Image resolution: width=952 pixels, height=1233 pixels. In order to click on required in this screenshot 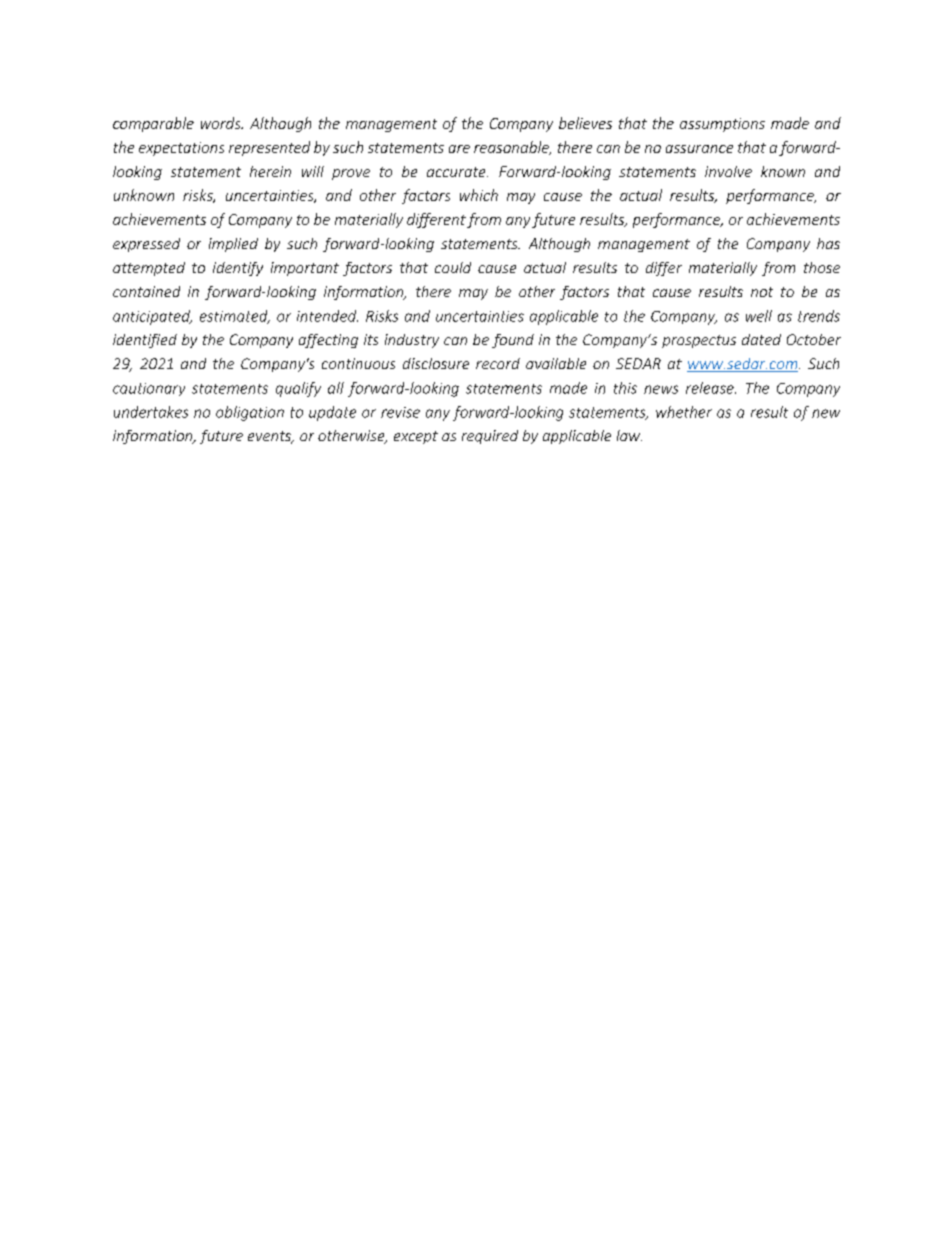, I will do `click(490, 437)`.
